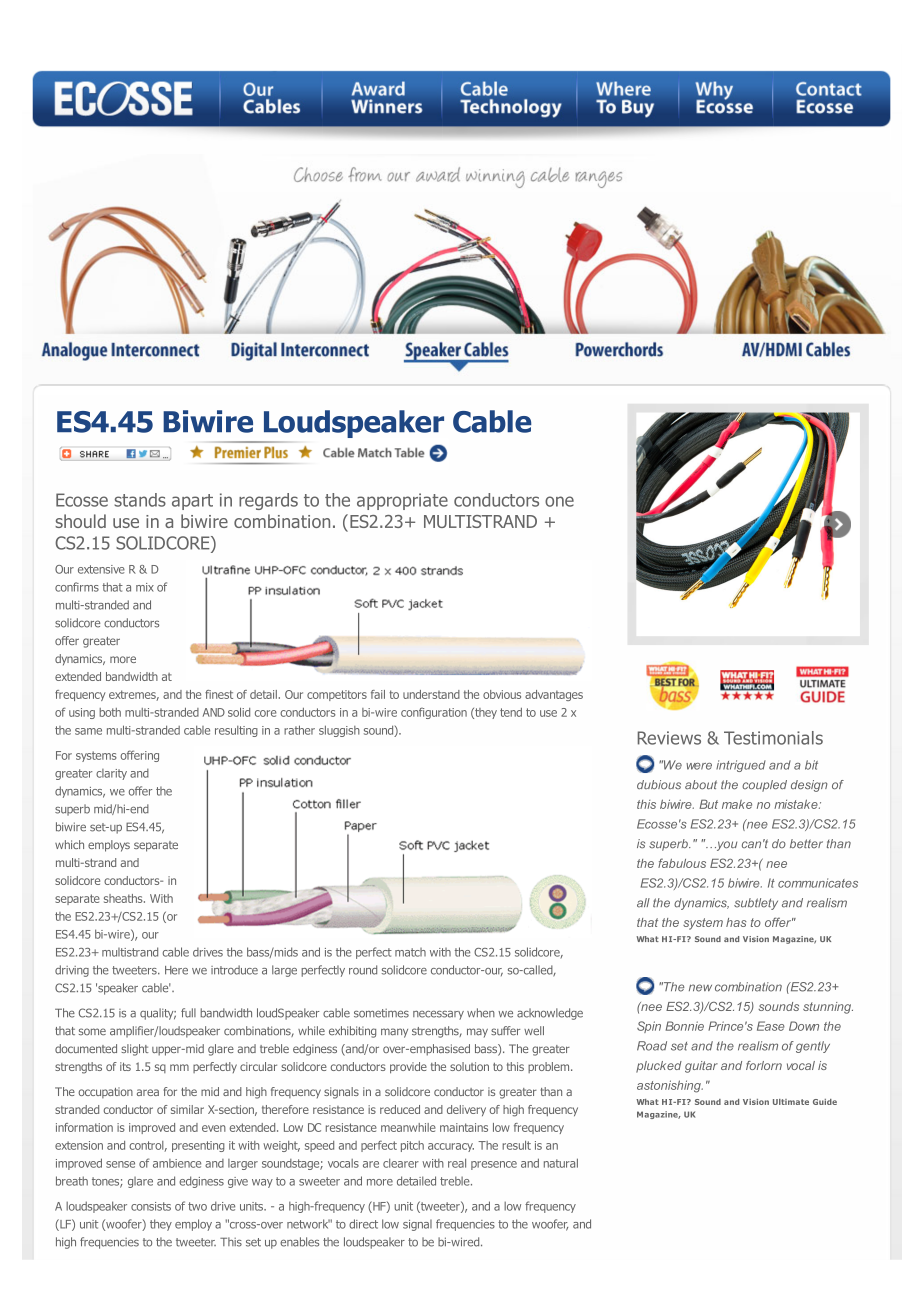 The height and width of the screenshot is (1308, 924). Describe the element at coordinates (219, 694) in the screenshot. I see `finest` at that location.
